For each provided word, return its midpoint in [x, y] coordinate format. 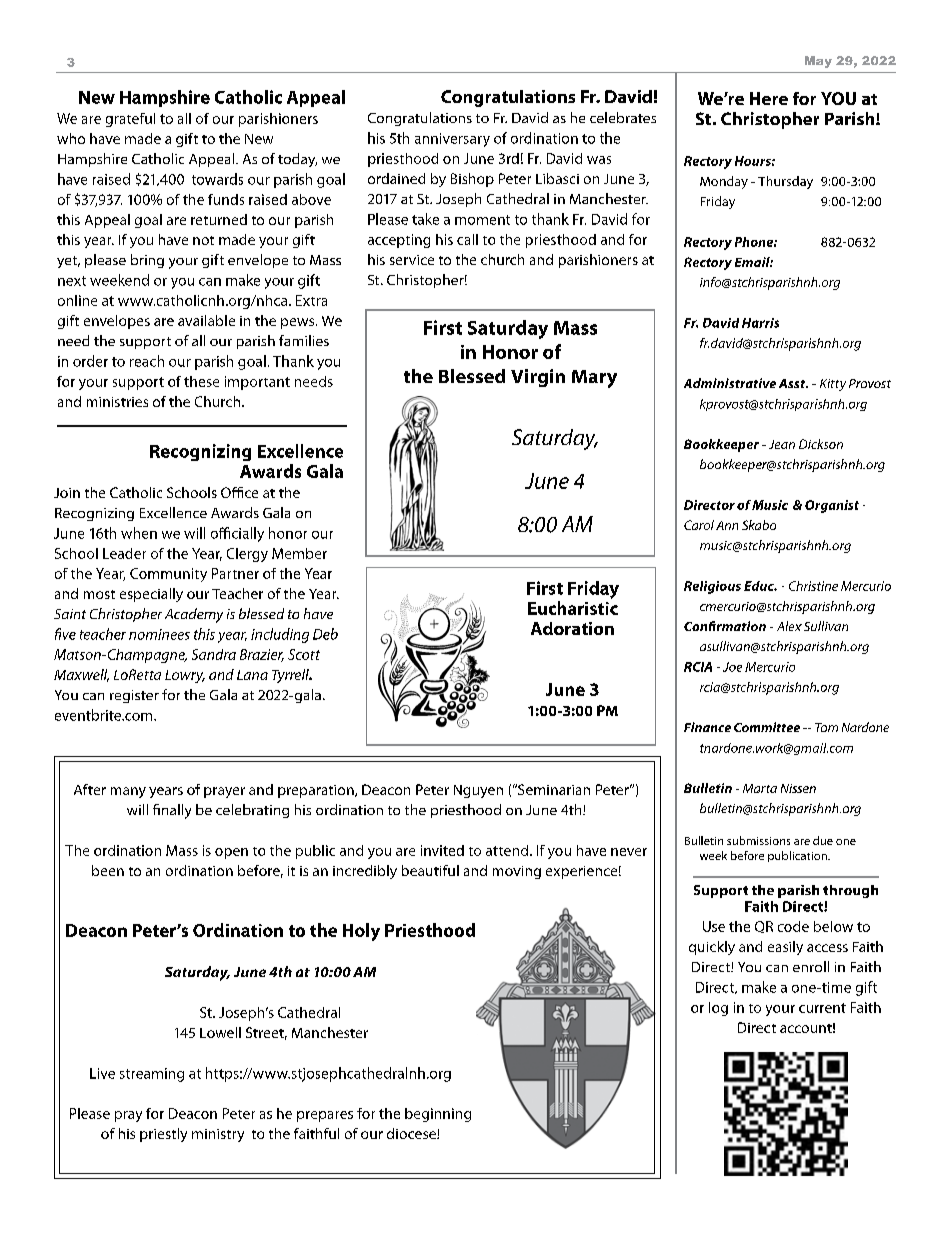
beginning [438, 1115]
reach [147, 361]
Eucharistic [573, 608]
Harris [760, 323]
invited [442, 850]
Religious [712, 587]
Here [769, 98]
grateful [130, 120]
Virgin [538, 378]
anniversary [452, 140]
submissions [758, 840]
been [108, 870]
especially [151, 595]
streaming [152, 1075]
